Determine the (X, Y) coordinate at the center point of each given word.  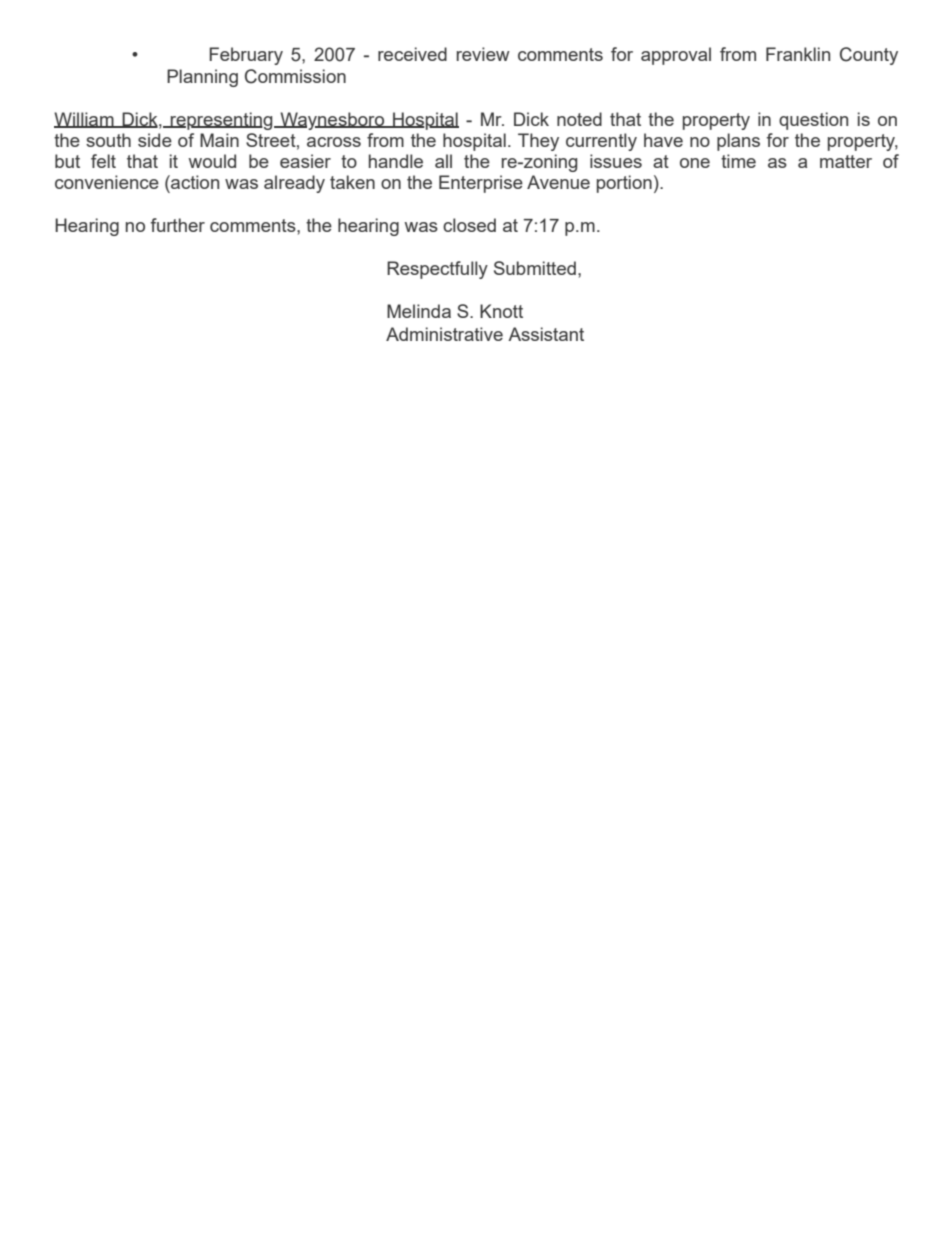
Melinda (419, 311)
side (155, 140)
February (246, 56)
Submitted (535, 268)
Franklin (798, 54)
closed (469, 225)
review (483, 54)
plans (738, 142)
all (443, 161)
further (177, 225)
